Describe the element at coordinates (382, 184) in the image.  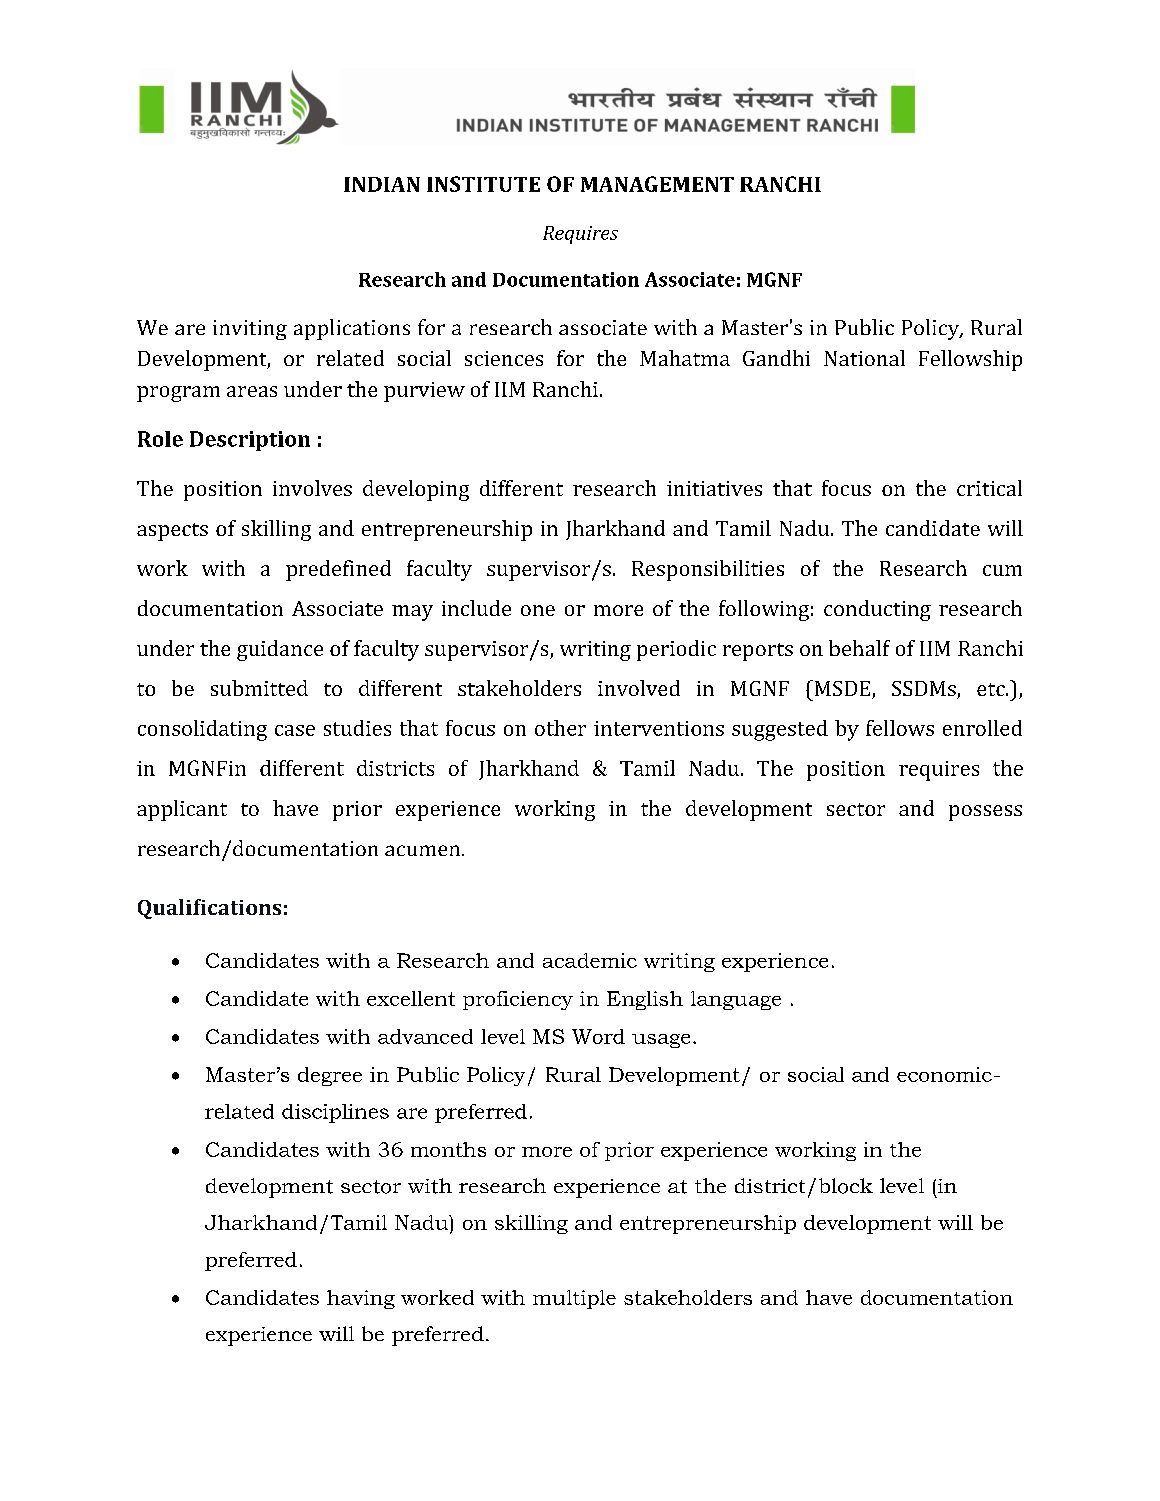
I see `INDIAN` at that location.
